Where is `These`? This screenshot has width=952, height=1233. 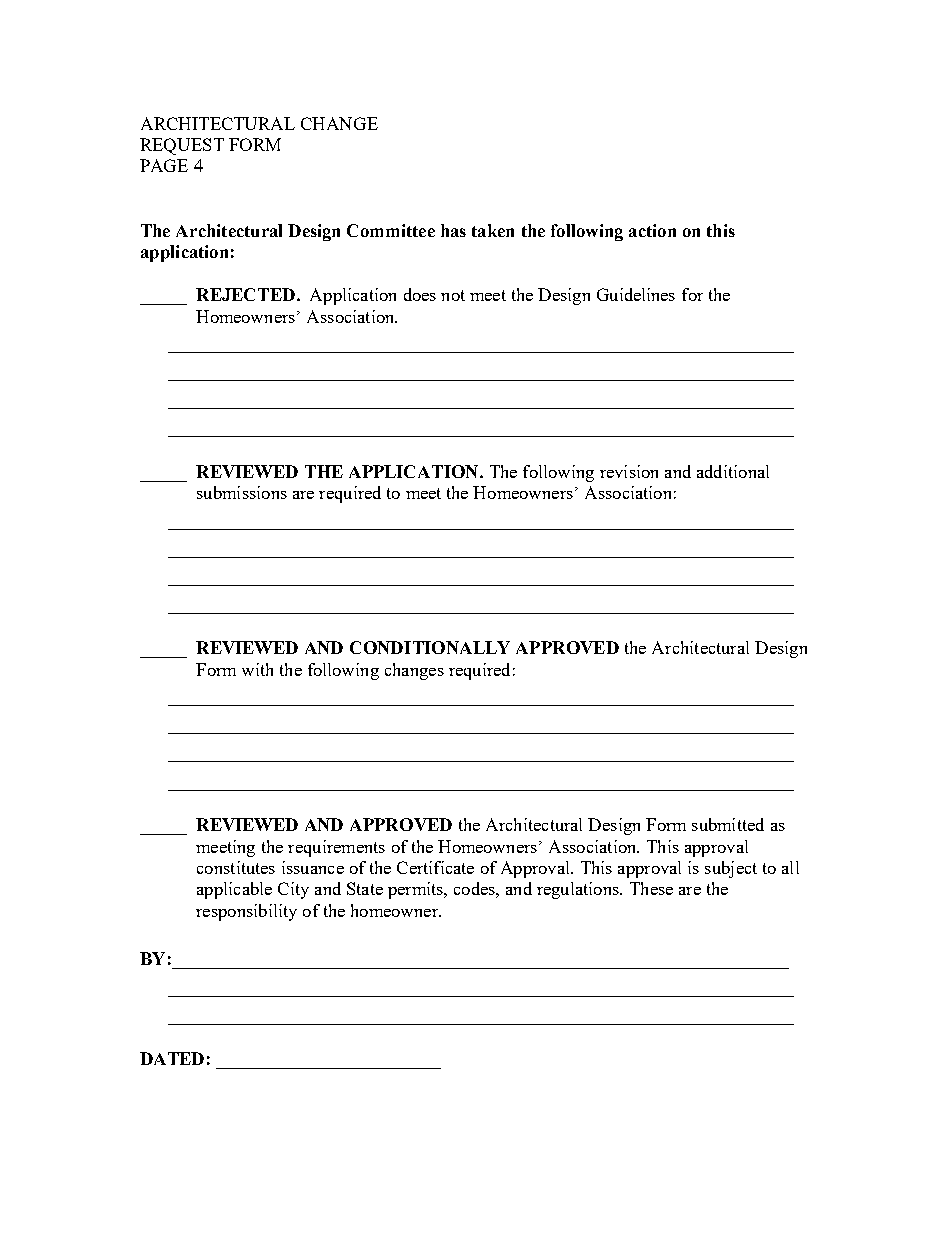 These is located at coordinates (651, 888).
